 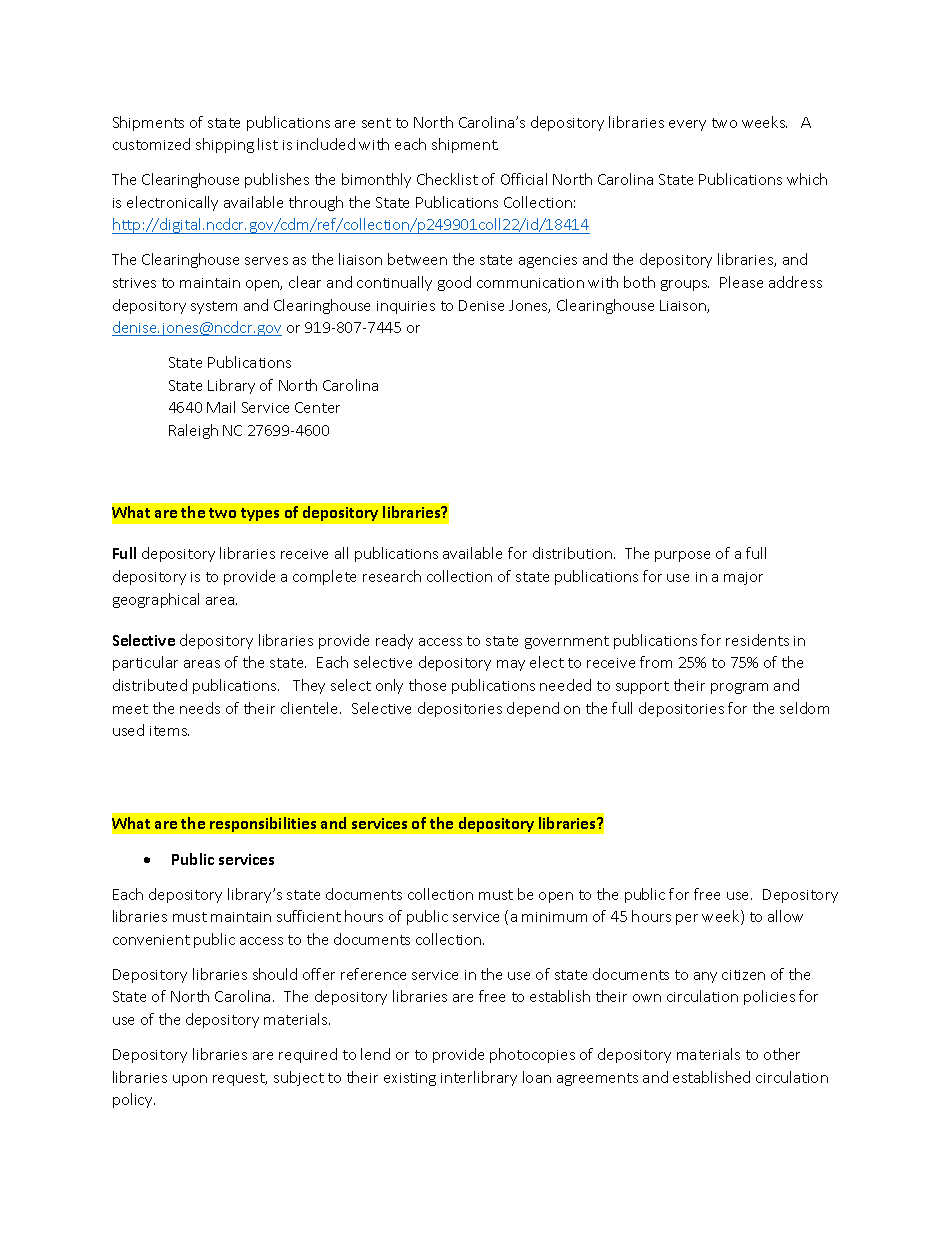 I want to click on program, so click(x=739, y=688).
